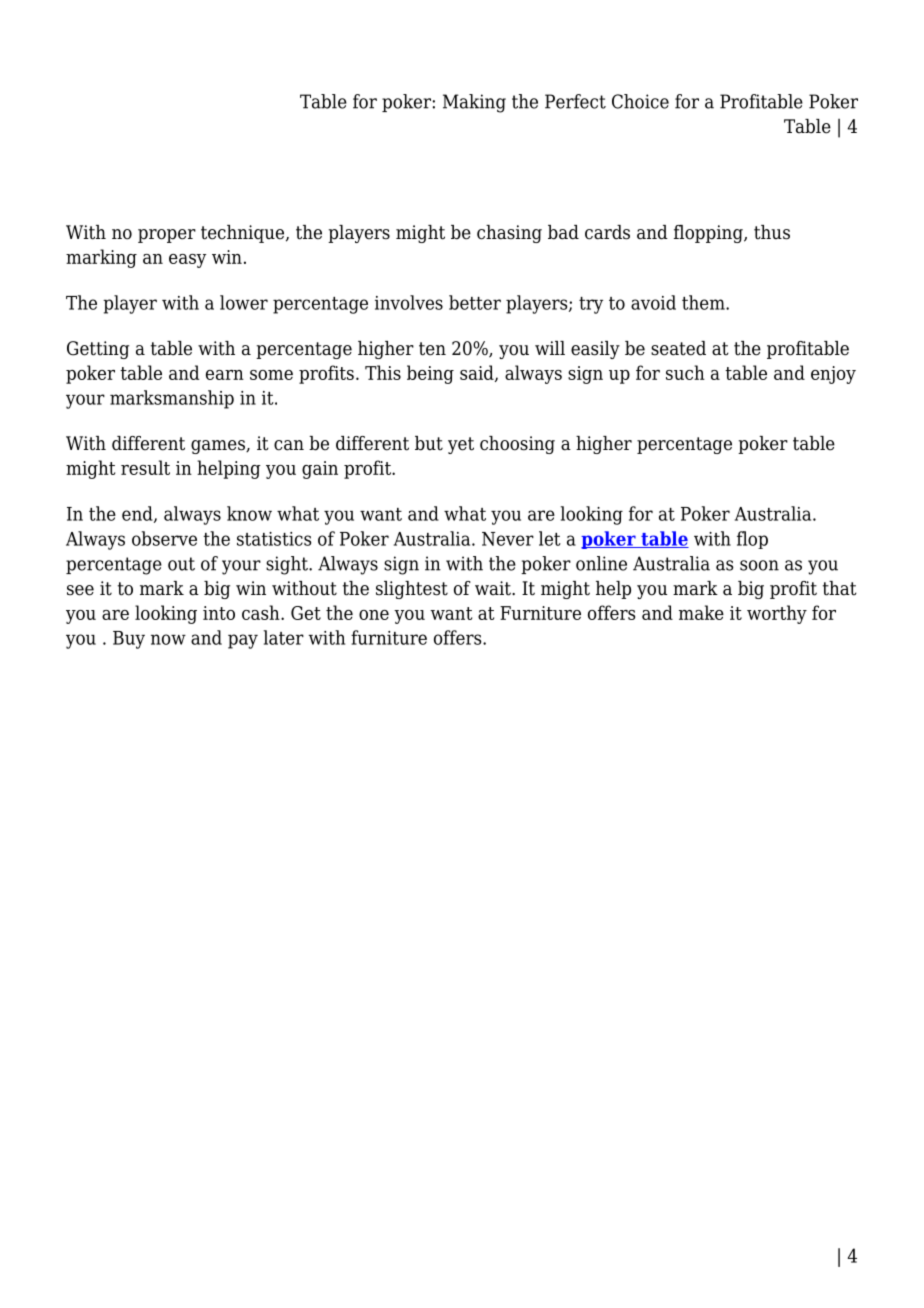  Describe the element at coordinates (759, 565) in the screenshot. I see `soon` at that location.
